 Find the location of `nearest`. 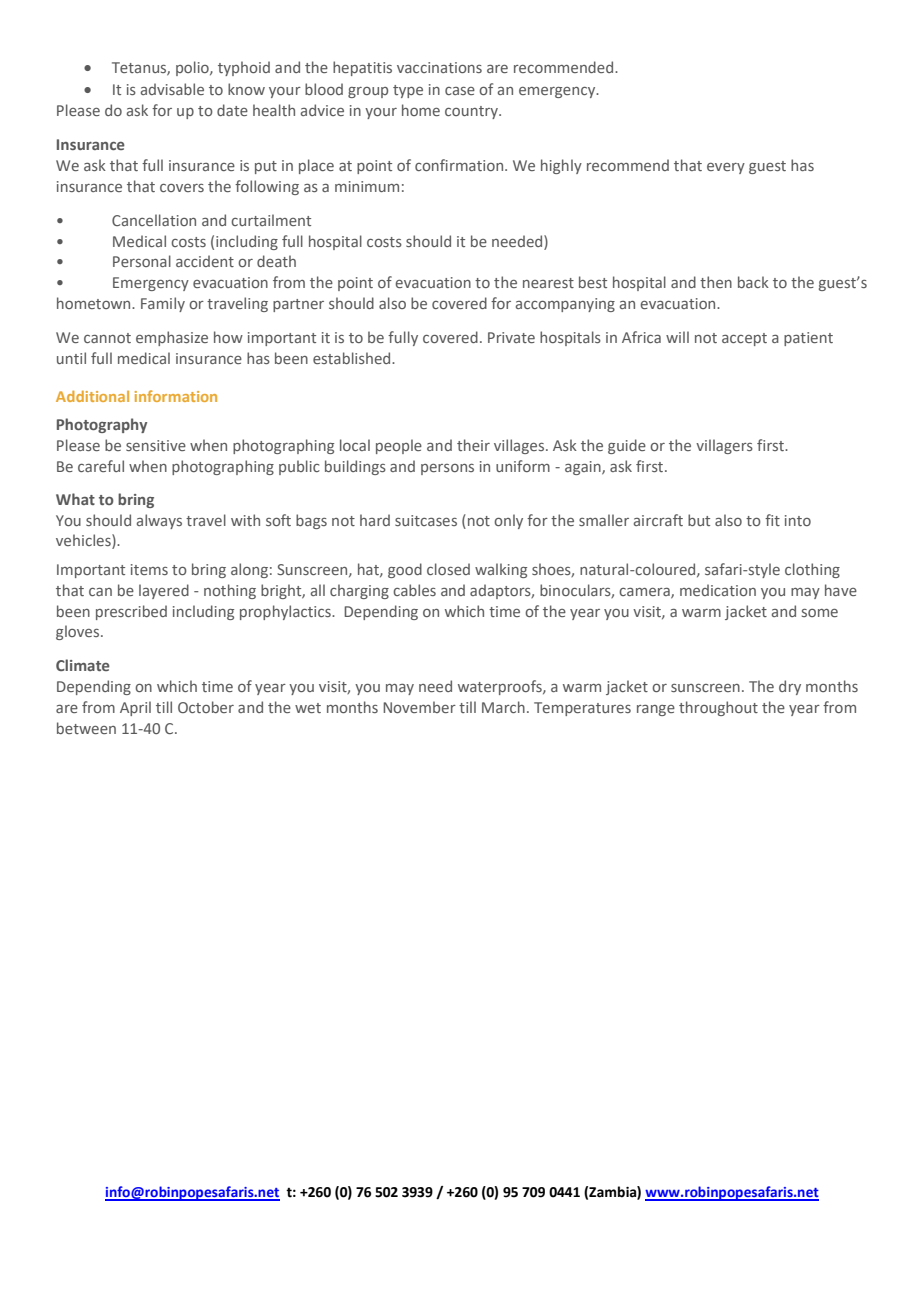

nearest is located at coordinates (548, 283).
